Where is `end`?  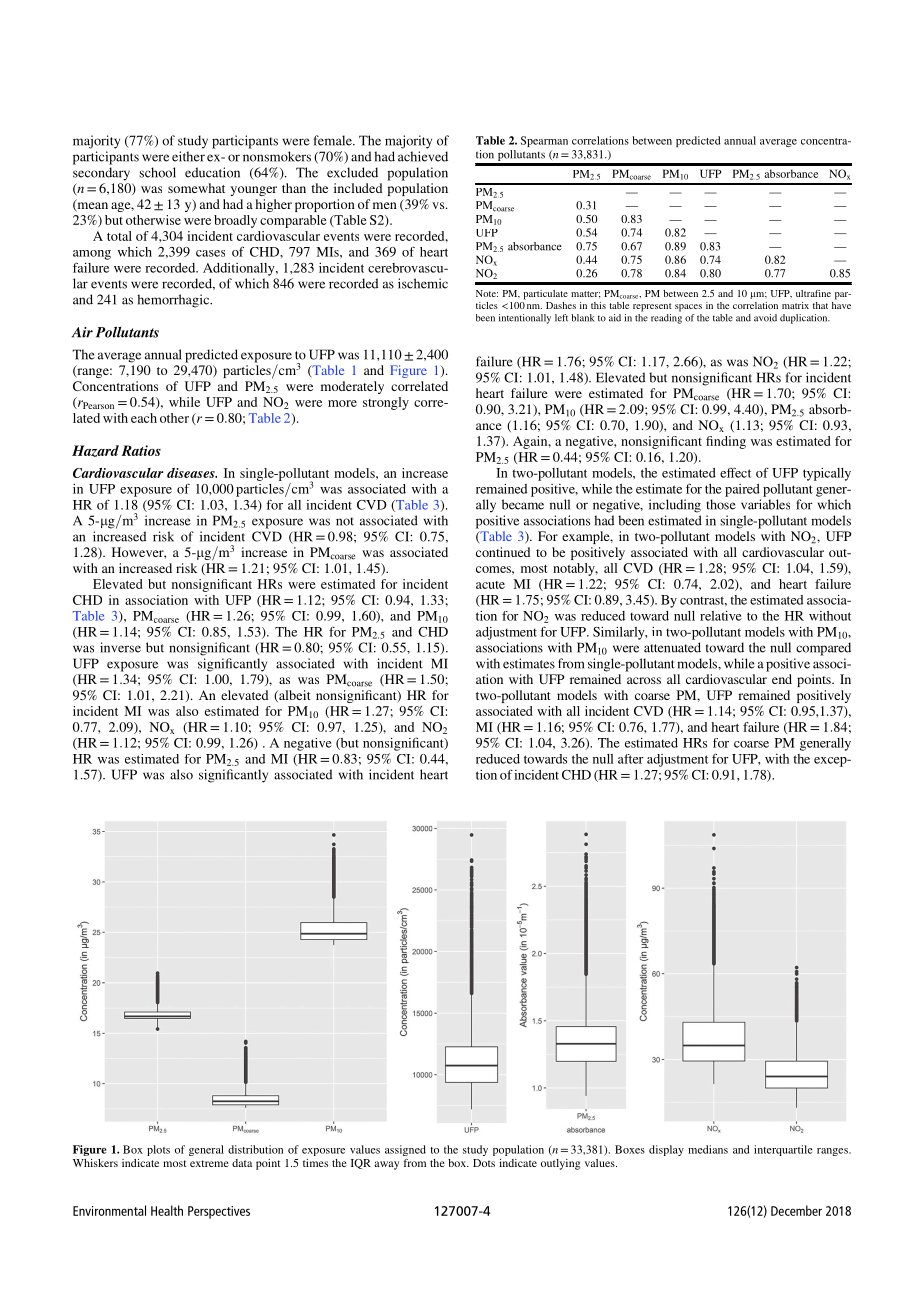 end is located at coordinates (782, 679).
